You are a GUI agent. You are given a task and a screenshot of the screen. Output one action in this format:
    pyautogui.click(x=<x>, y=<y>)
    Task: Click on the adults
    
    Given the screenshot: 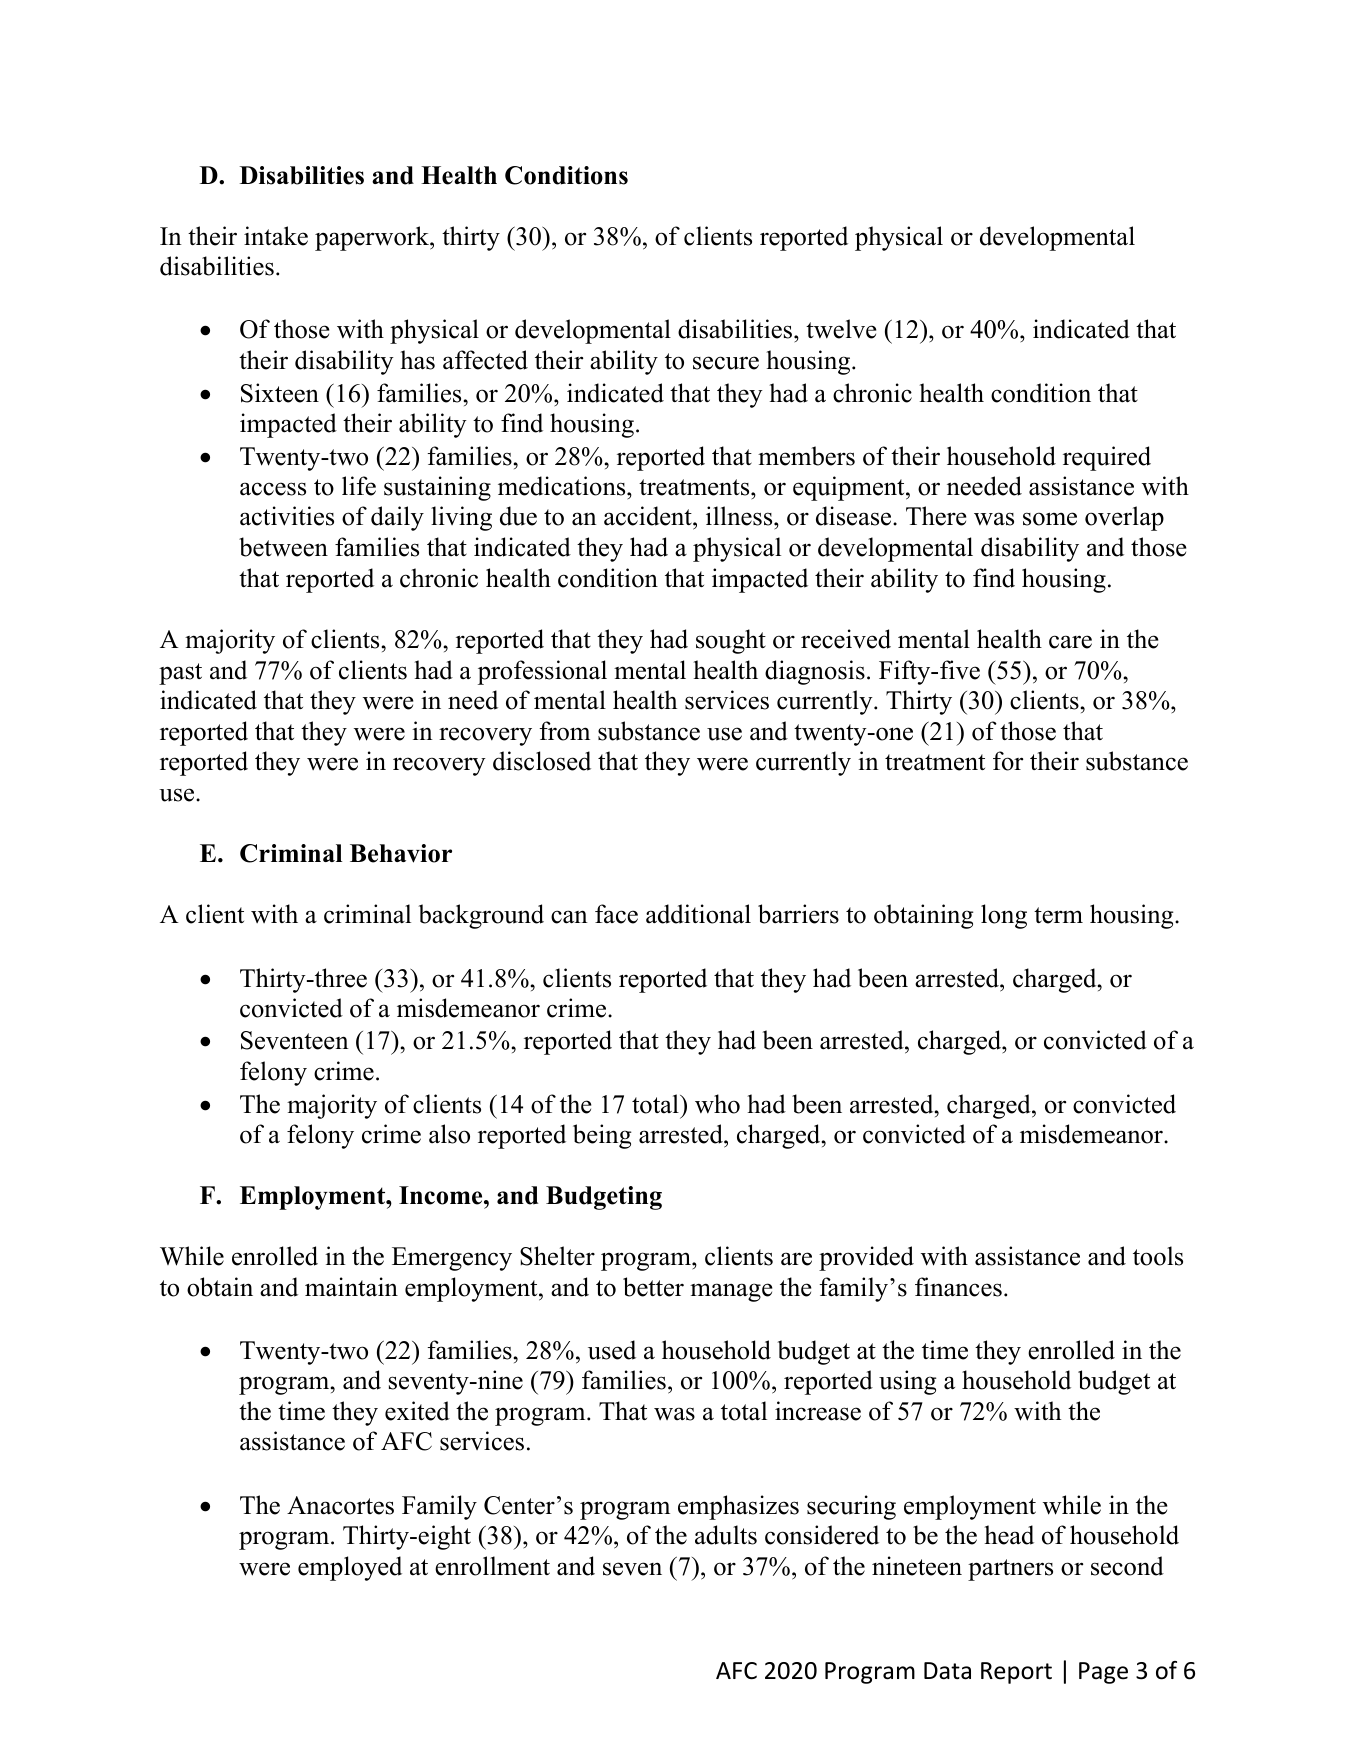 What is the action you would take?
    pyautogui.click(x=726, y=1535)
